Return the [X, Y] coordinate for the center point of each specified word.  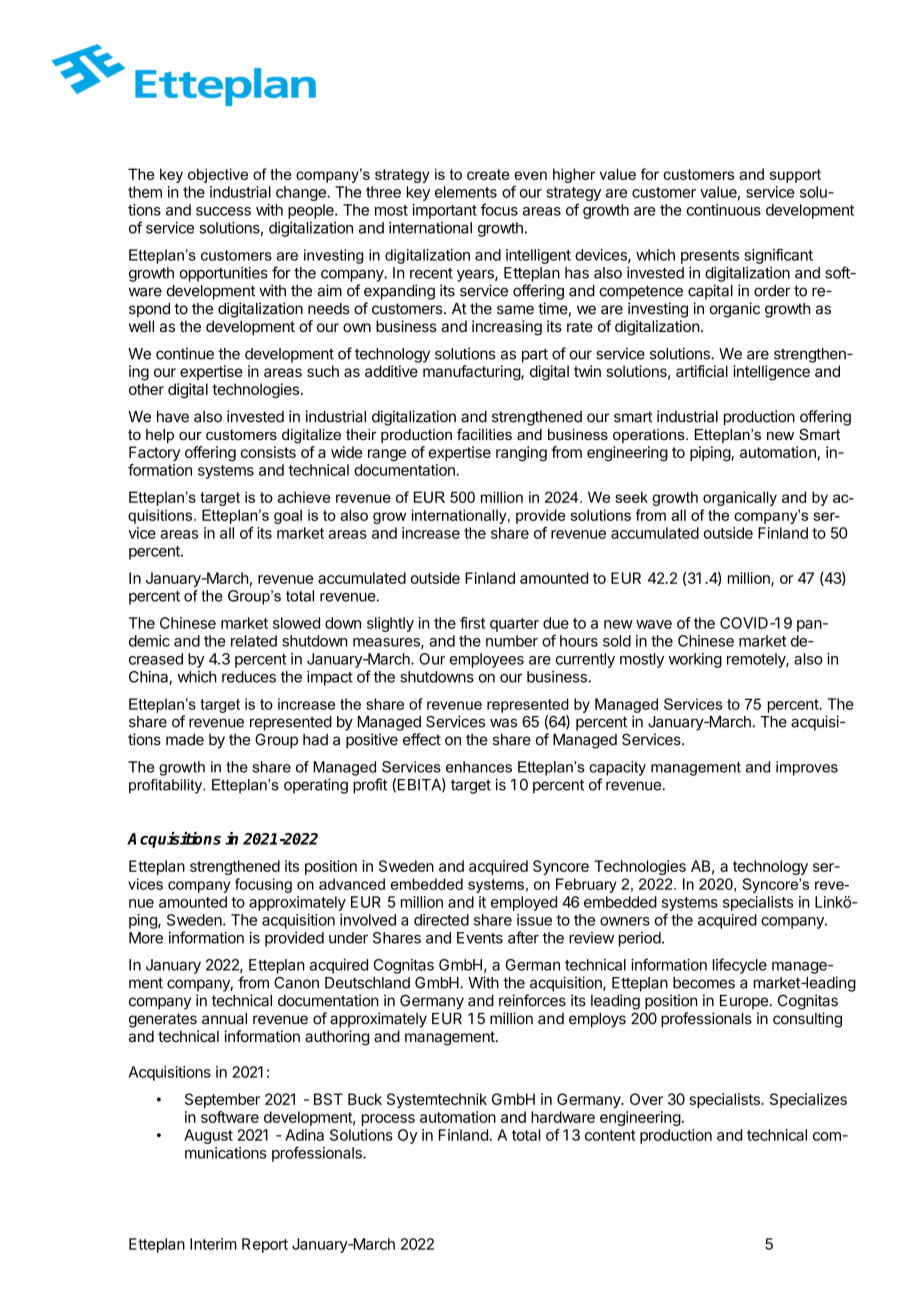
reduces [249, 677]
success [223, 211]
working [695, 660]
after [523, 937]
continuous [723, 210]
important [444, 211]
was [503, 723]
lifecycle [740, 966]
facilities [484, 434]
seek [631, 497]
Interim [213, 1244]
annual [224, 1019]
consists [268, 452]
